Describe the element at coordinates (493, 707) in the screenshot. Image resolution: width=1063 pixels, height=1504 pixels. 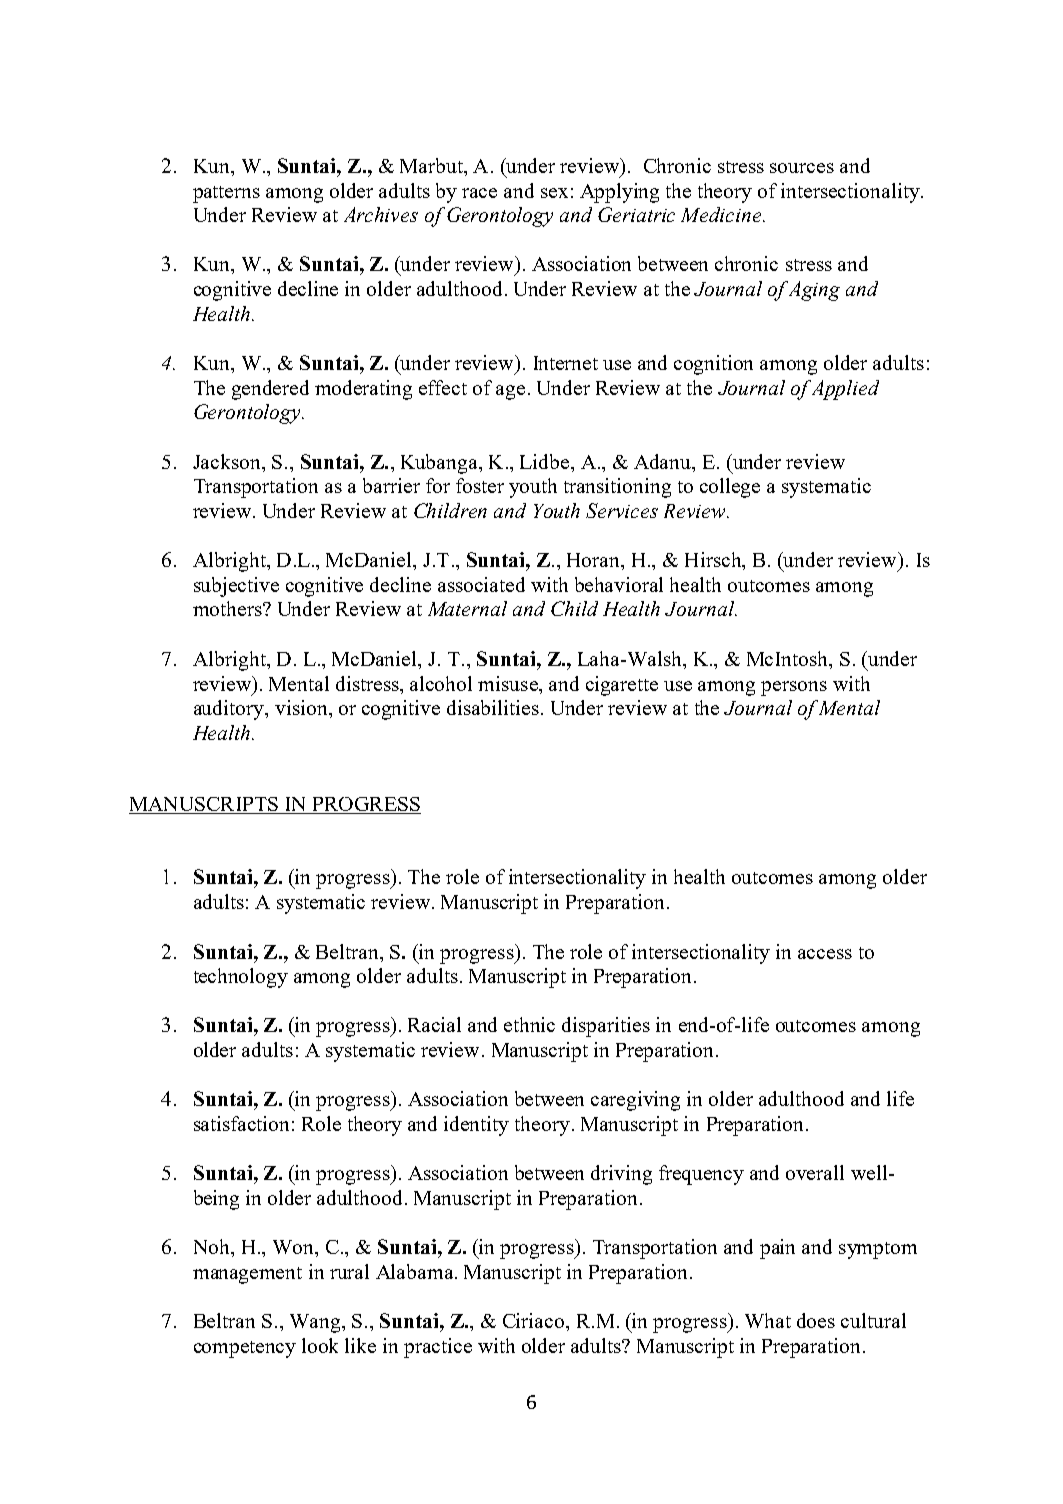
I see `disabilities` at that location.
